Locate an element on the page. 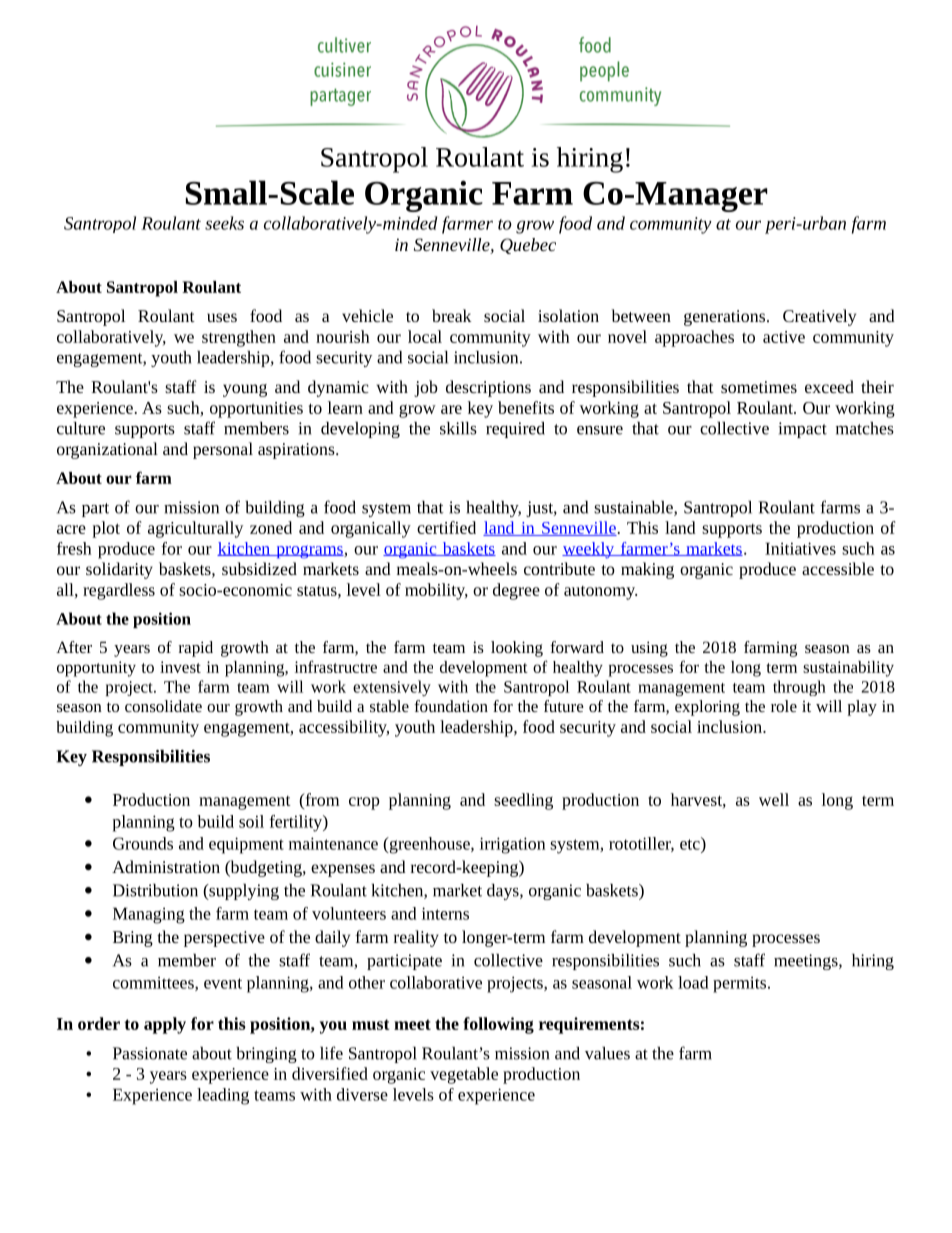 The image size is (952, 1233). Creatively is located at coordinates (819, 317).
